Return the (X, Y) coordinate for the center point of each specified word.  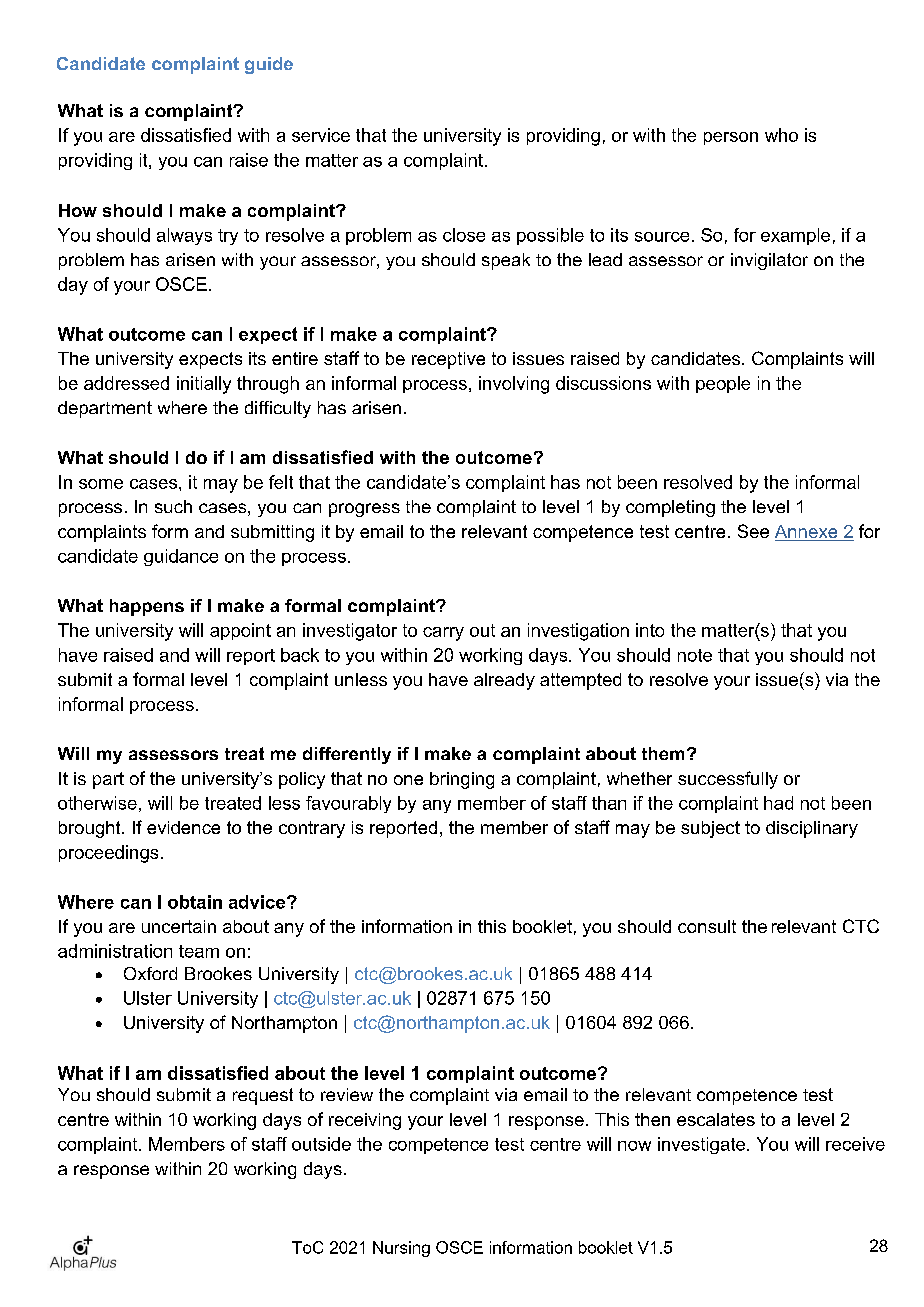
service (321, 135)
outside (321, 1144)
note (695, 655)
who (781, 135)
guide (269, 65)
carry (443, 634)
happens (147, 607)
